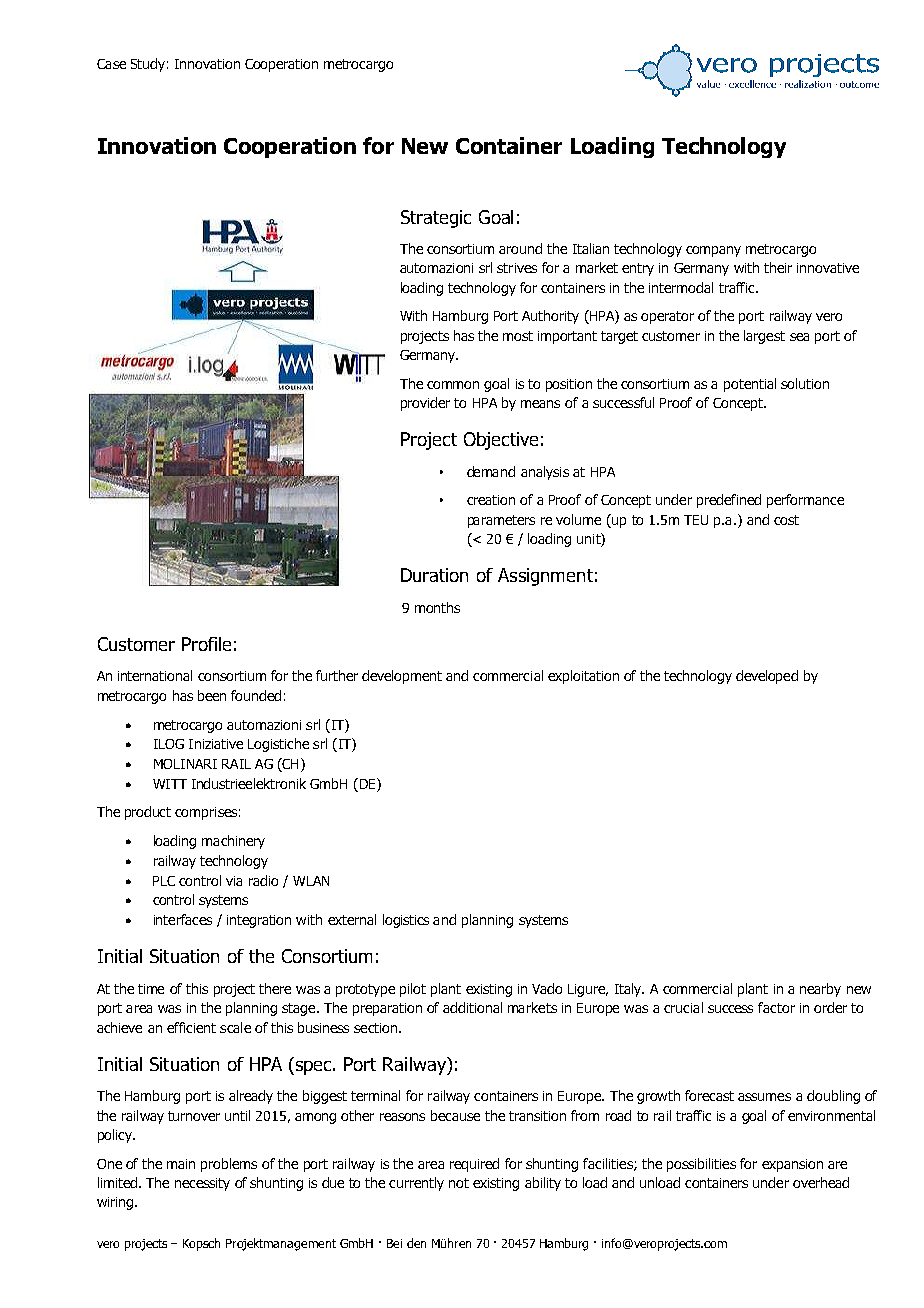 The height and width of the page is (1308, 924). Describe the element at coordinates (202, 1184) in the page. I see `necessity` at that location.
